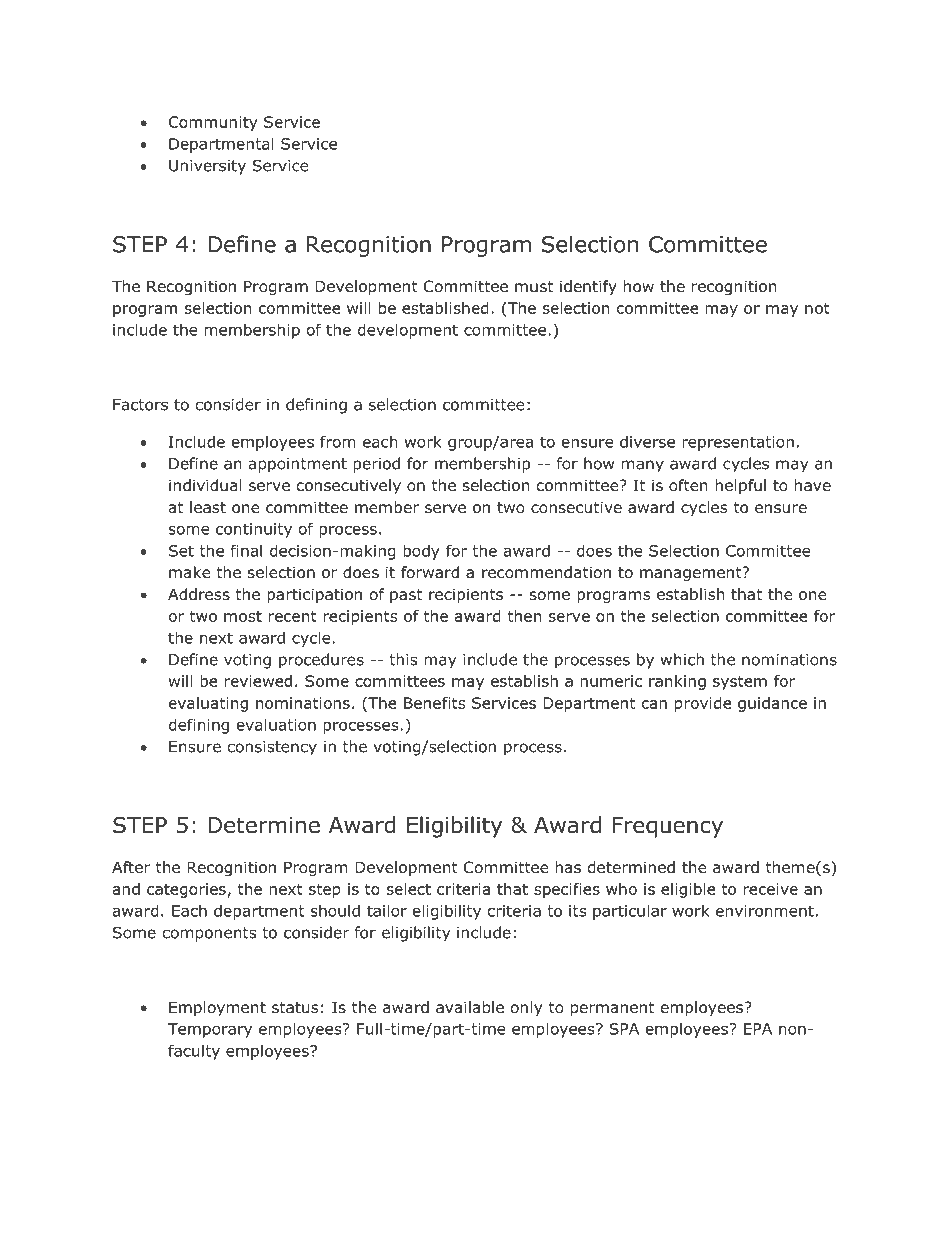 The width and height of the image is (952, 1233). Describe the element at coordinates (817, 308) in the image. I see `not` at that location.
